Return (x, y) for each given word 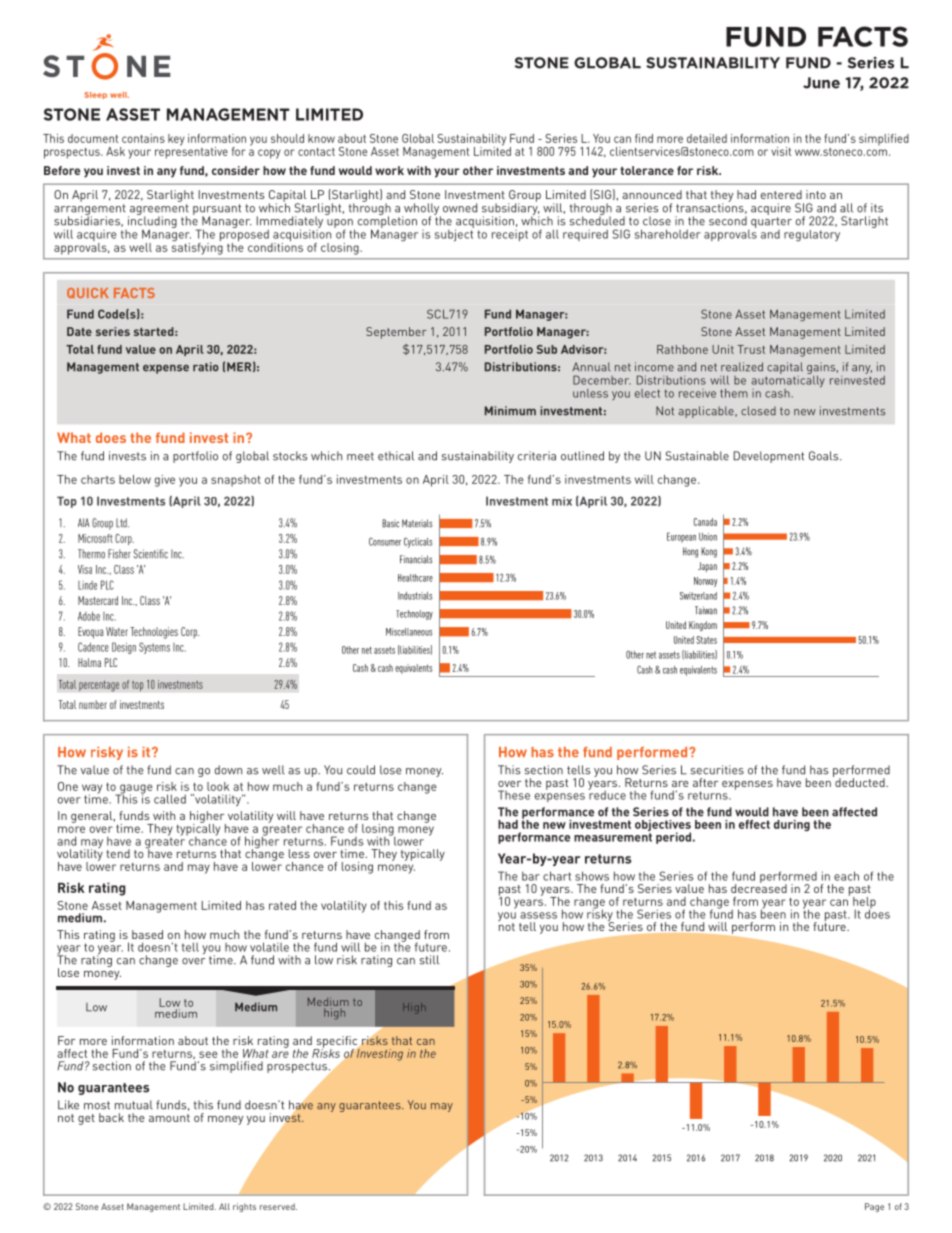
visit (781, 151)
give (165, 481)
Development (768, 457)
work (389, 170)
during (792, 825)
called (170, 799)
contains (143, 138)
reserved (278, 1206)
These (514, 795)
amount (169, 1118)
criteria (537, 456)
